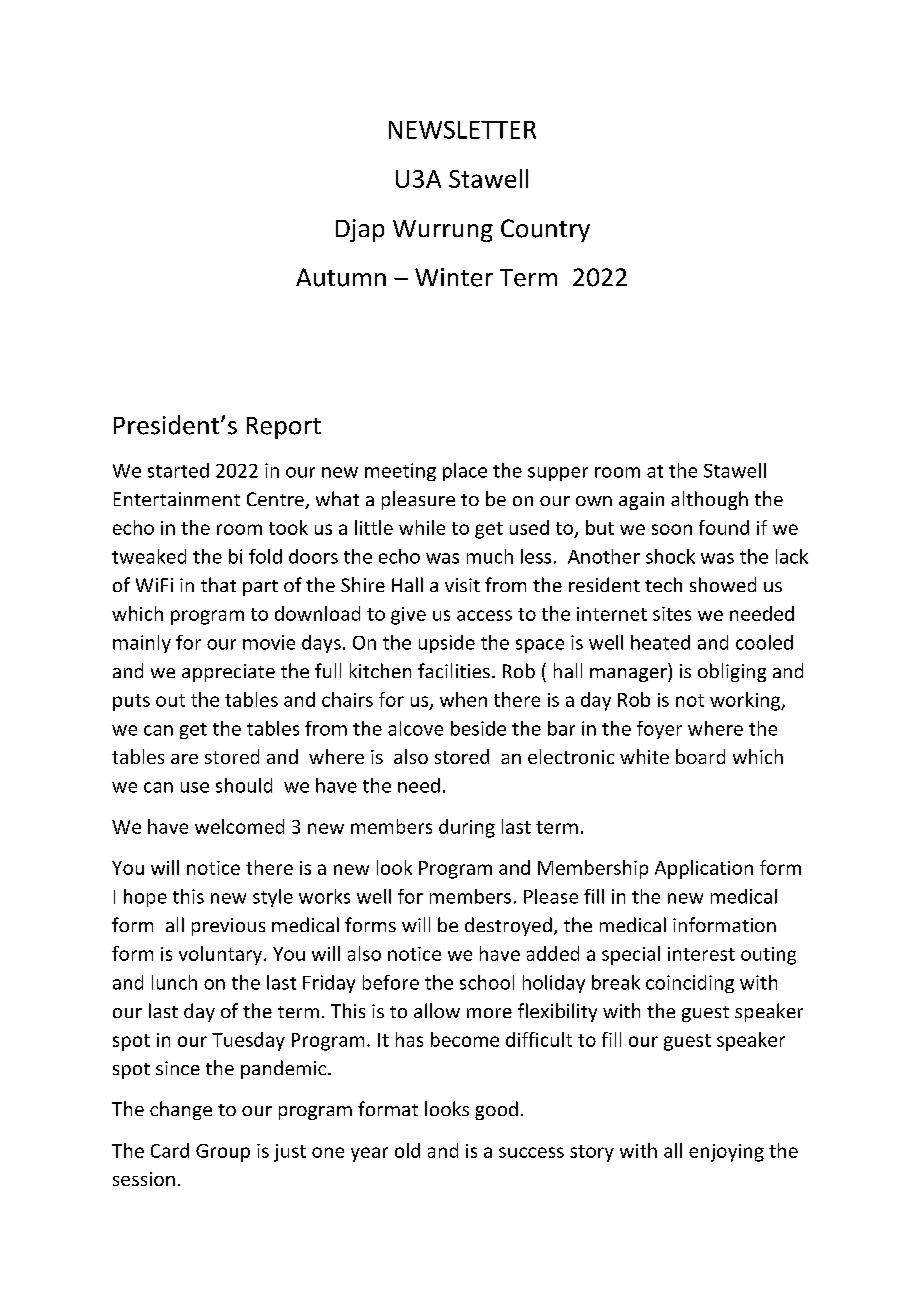  What do you see at coordinates (462, 130) in the screenshot?
I see `NEWSLETTER` at bounding box center [462, 130].
